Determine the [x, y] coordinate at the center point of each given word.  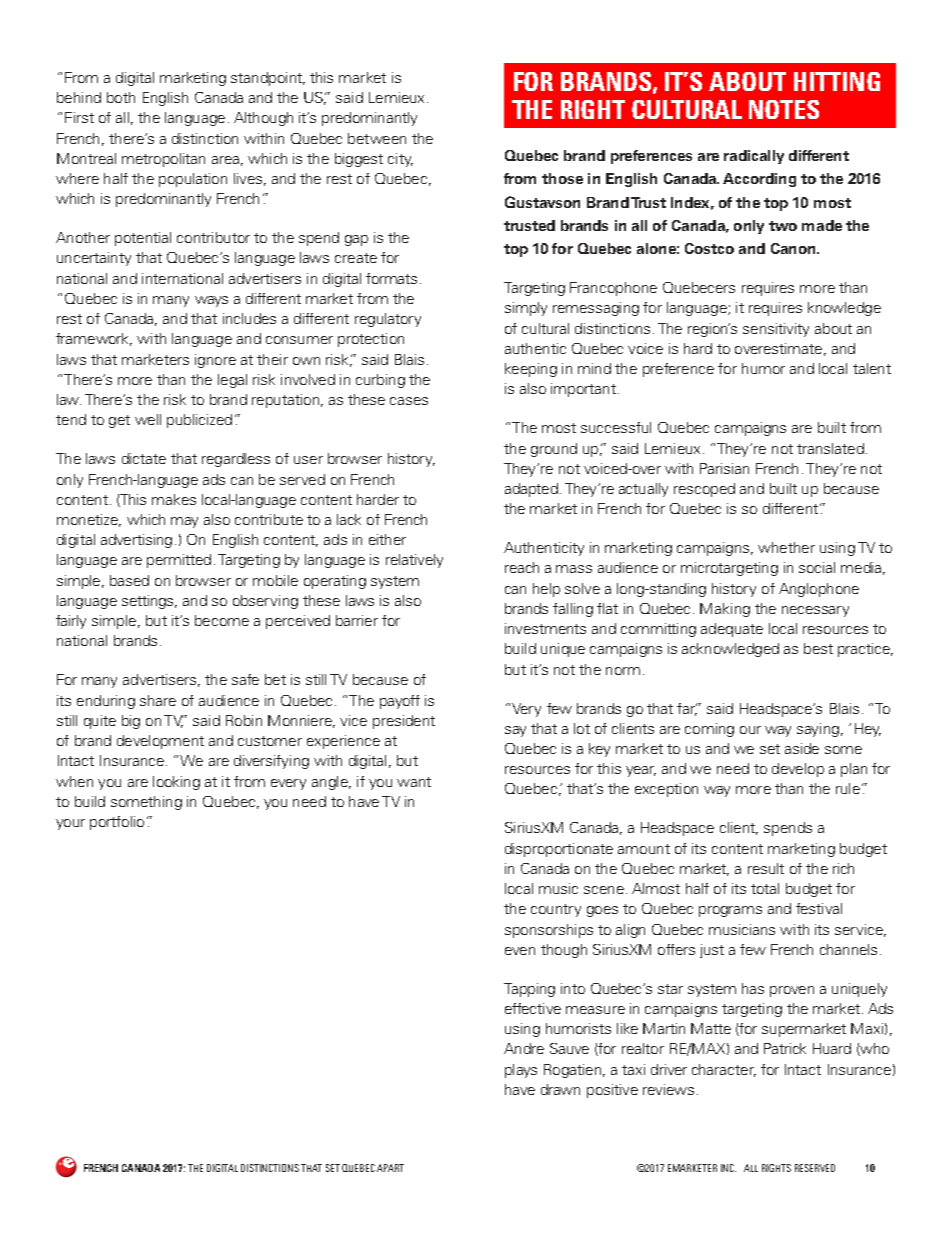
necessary [815, 611]
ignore [215, 361]
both [121, 97]
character [724, 1070]
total [765, 888]
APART [390, 1168]
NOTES [784, 109]
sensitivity [776, 330]
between [377, 138]
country [556, 910]
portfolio [117, 823]
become [222, 620]
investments [545, 628]
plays [521, 1071]
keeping [531, 370]
